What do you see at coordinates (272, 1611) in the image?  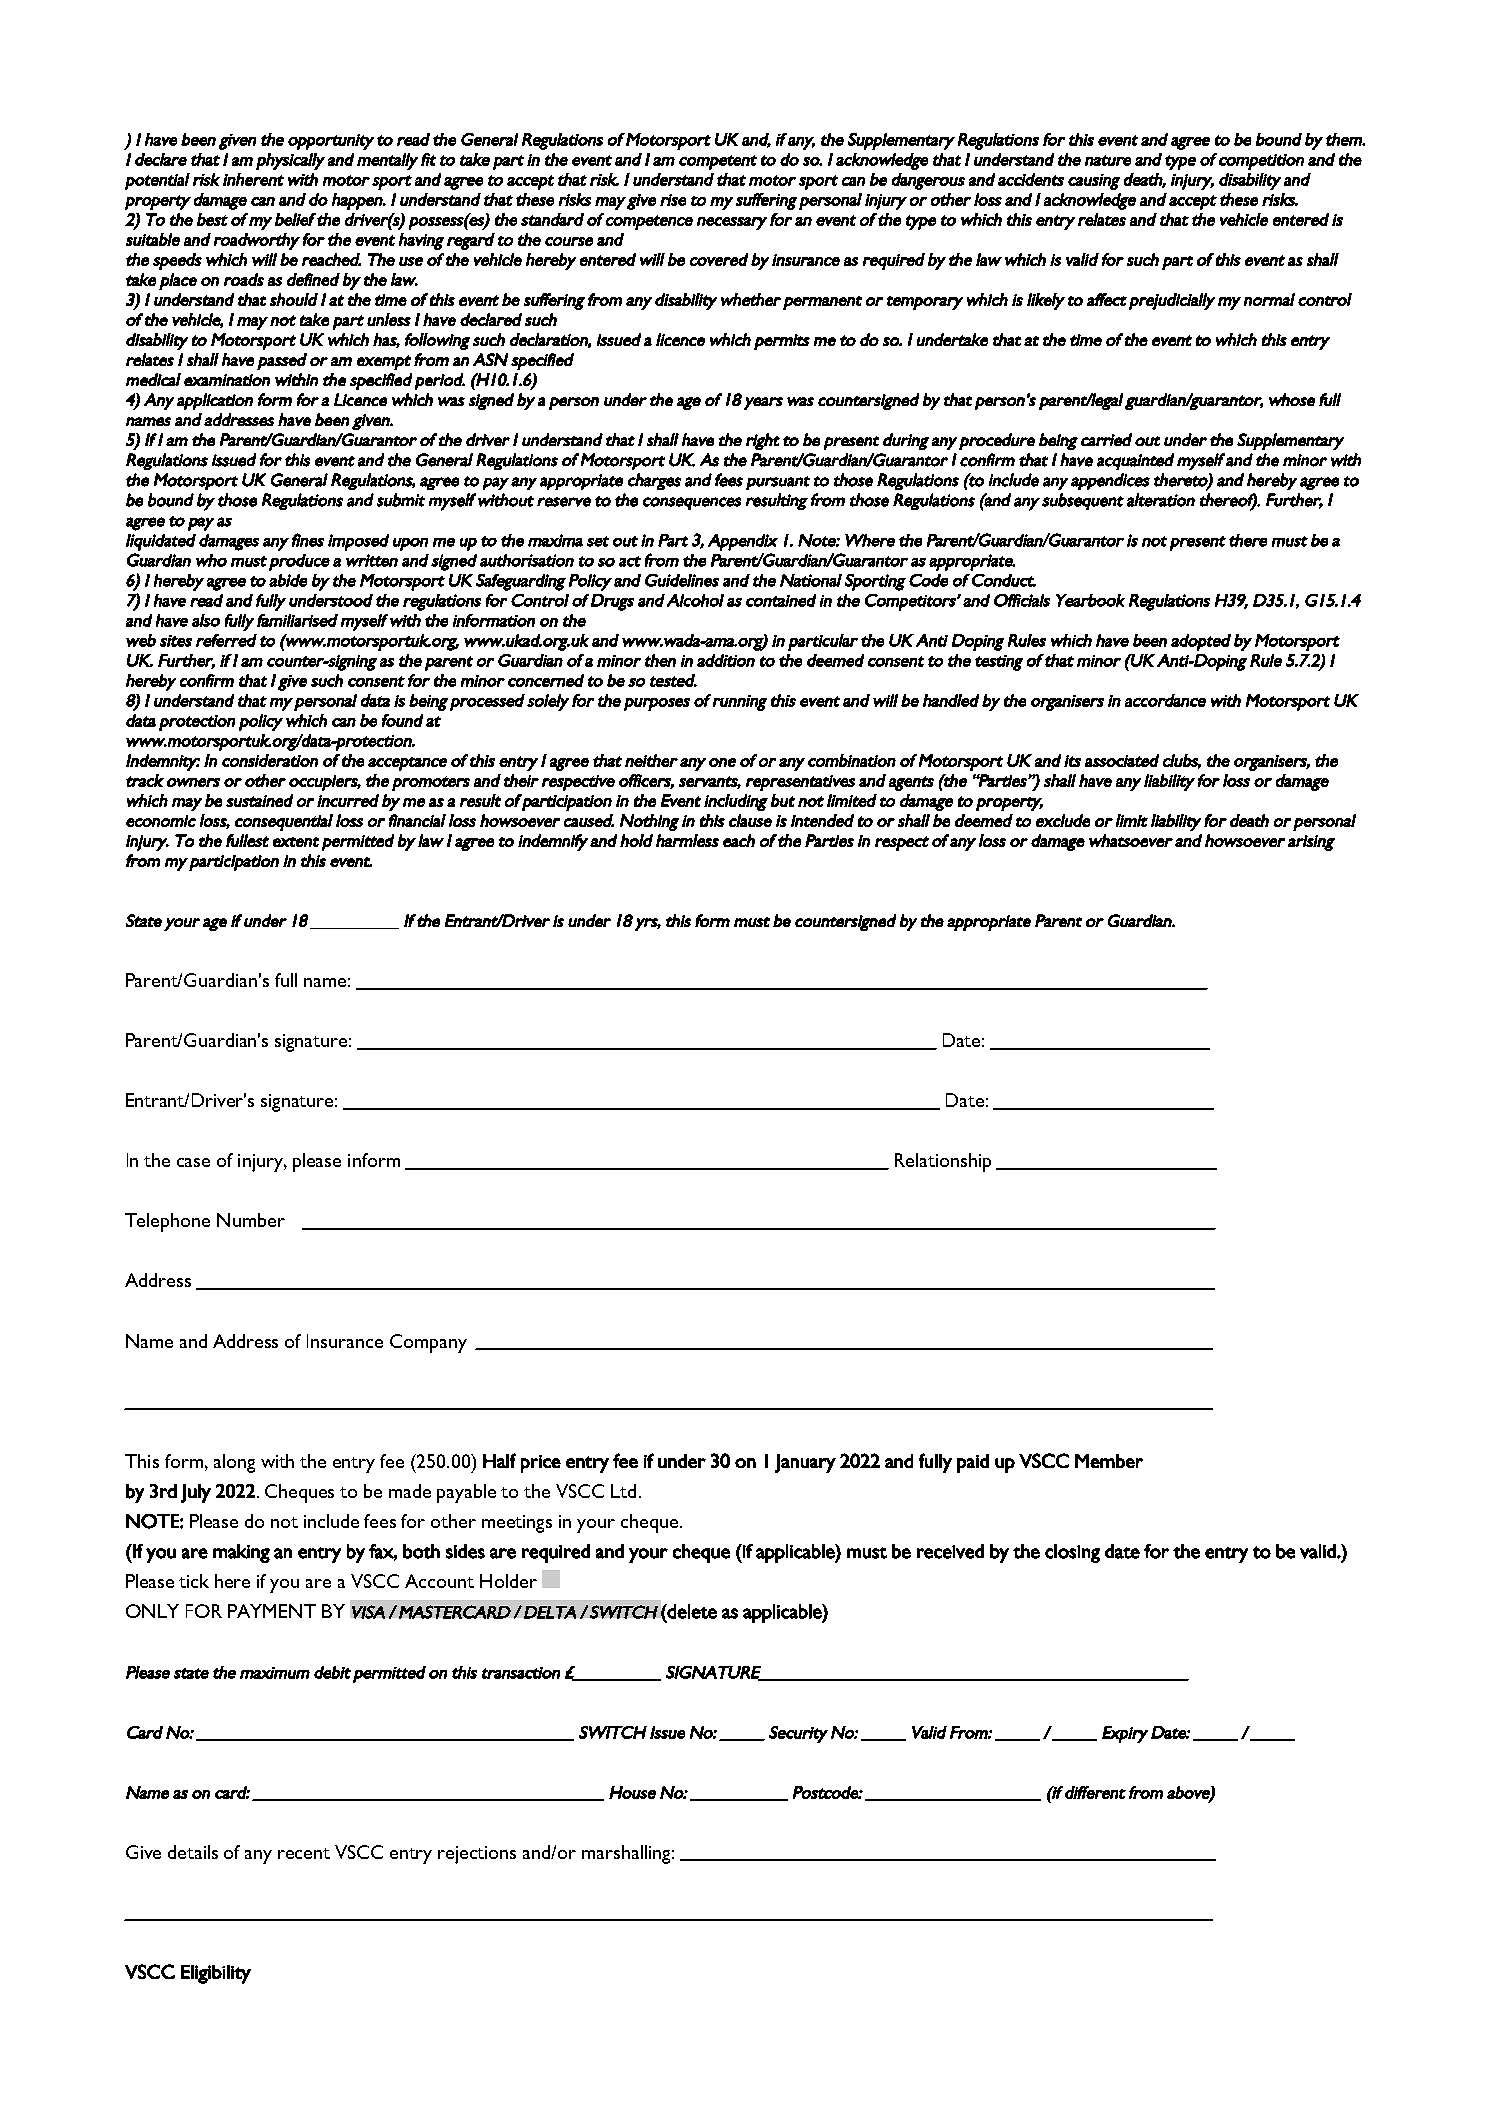 I see `PAYMENT` at bounding box center [272, 1611].
